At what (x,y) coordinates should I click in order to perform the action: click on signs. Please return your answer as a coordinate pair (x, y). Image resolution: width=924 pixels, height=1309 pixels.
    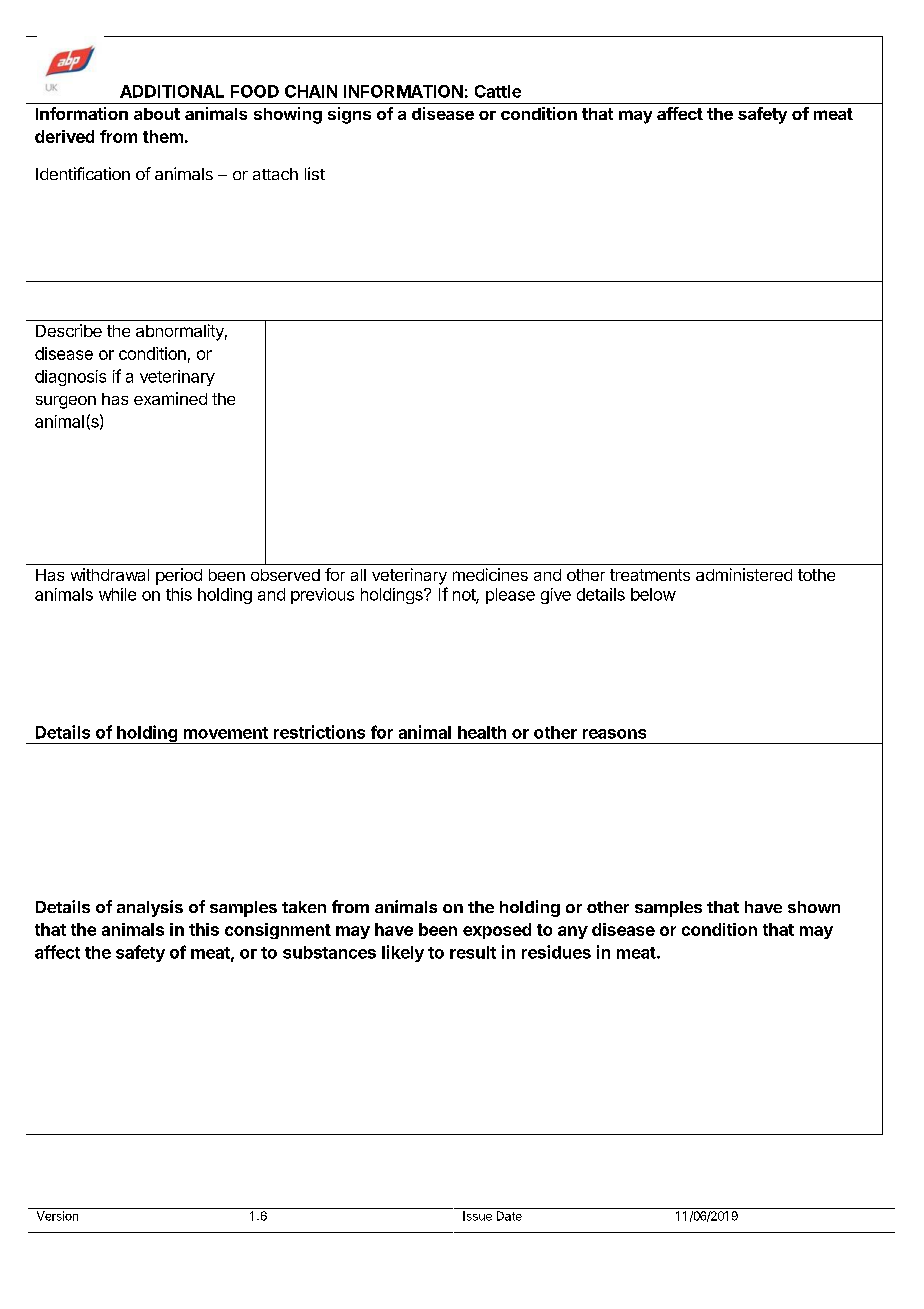
    Looking at the image, I should click on (349, 115).
